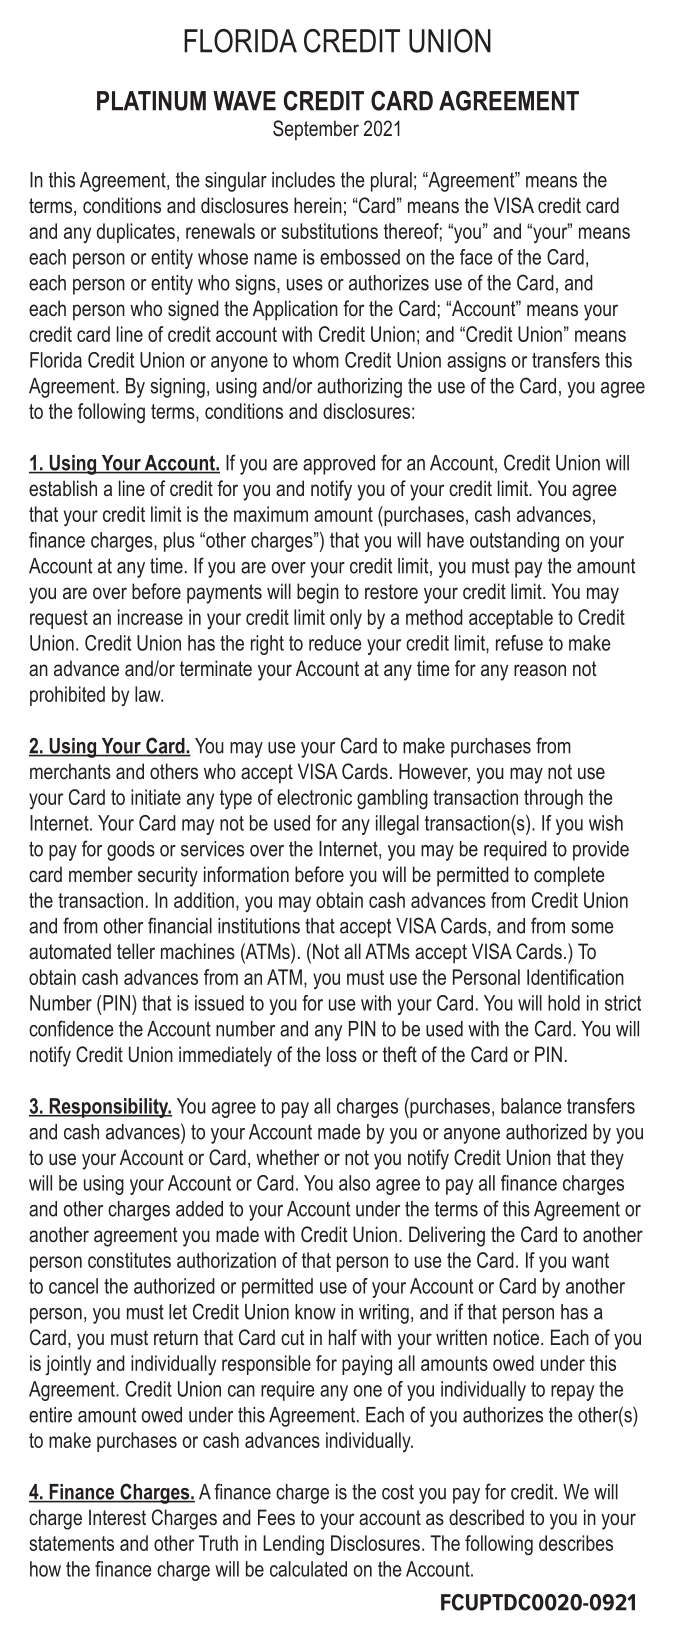 This page has height=1640, width=675. I want to click on constitutes, so click(129, 1260).
